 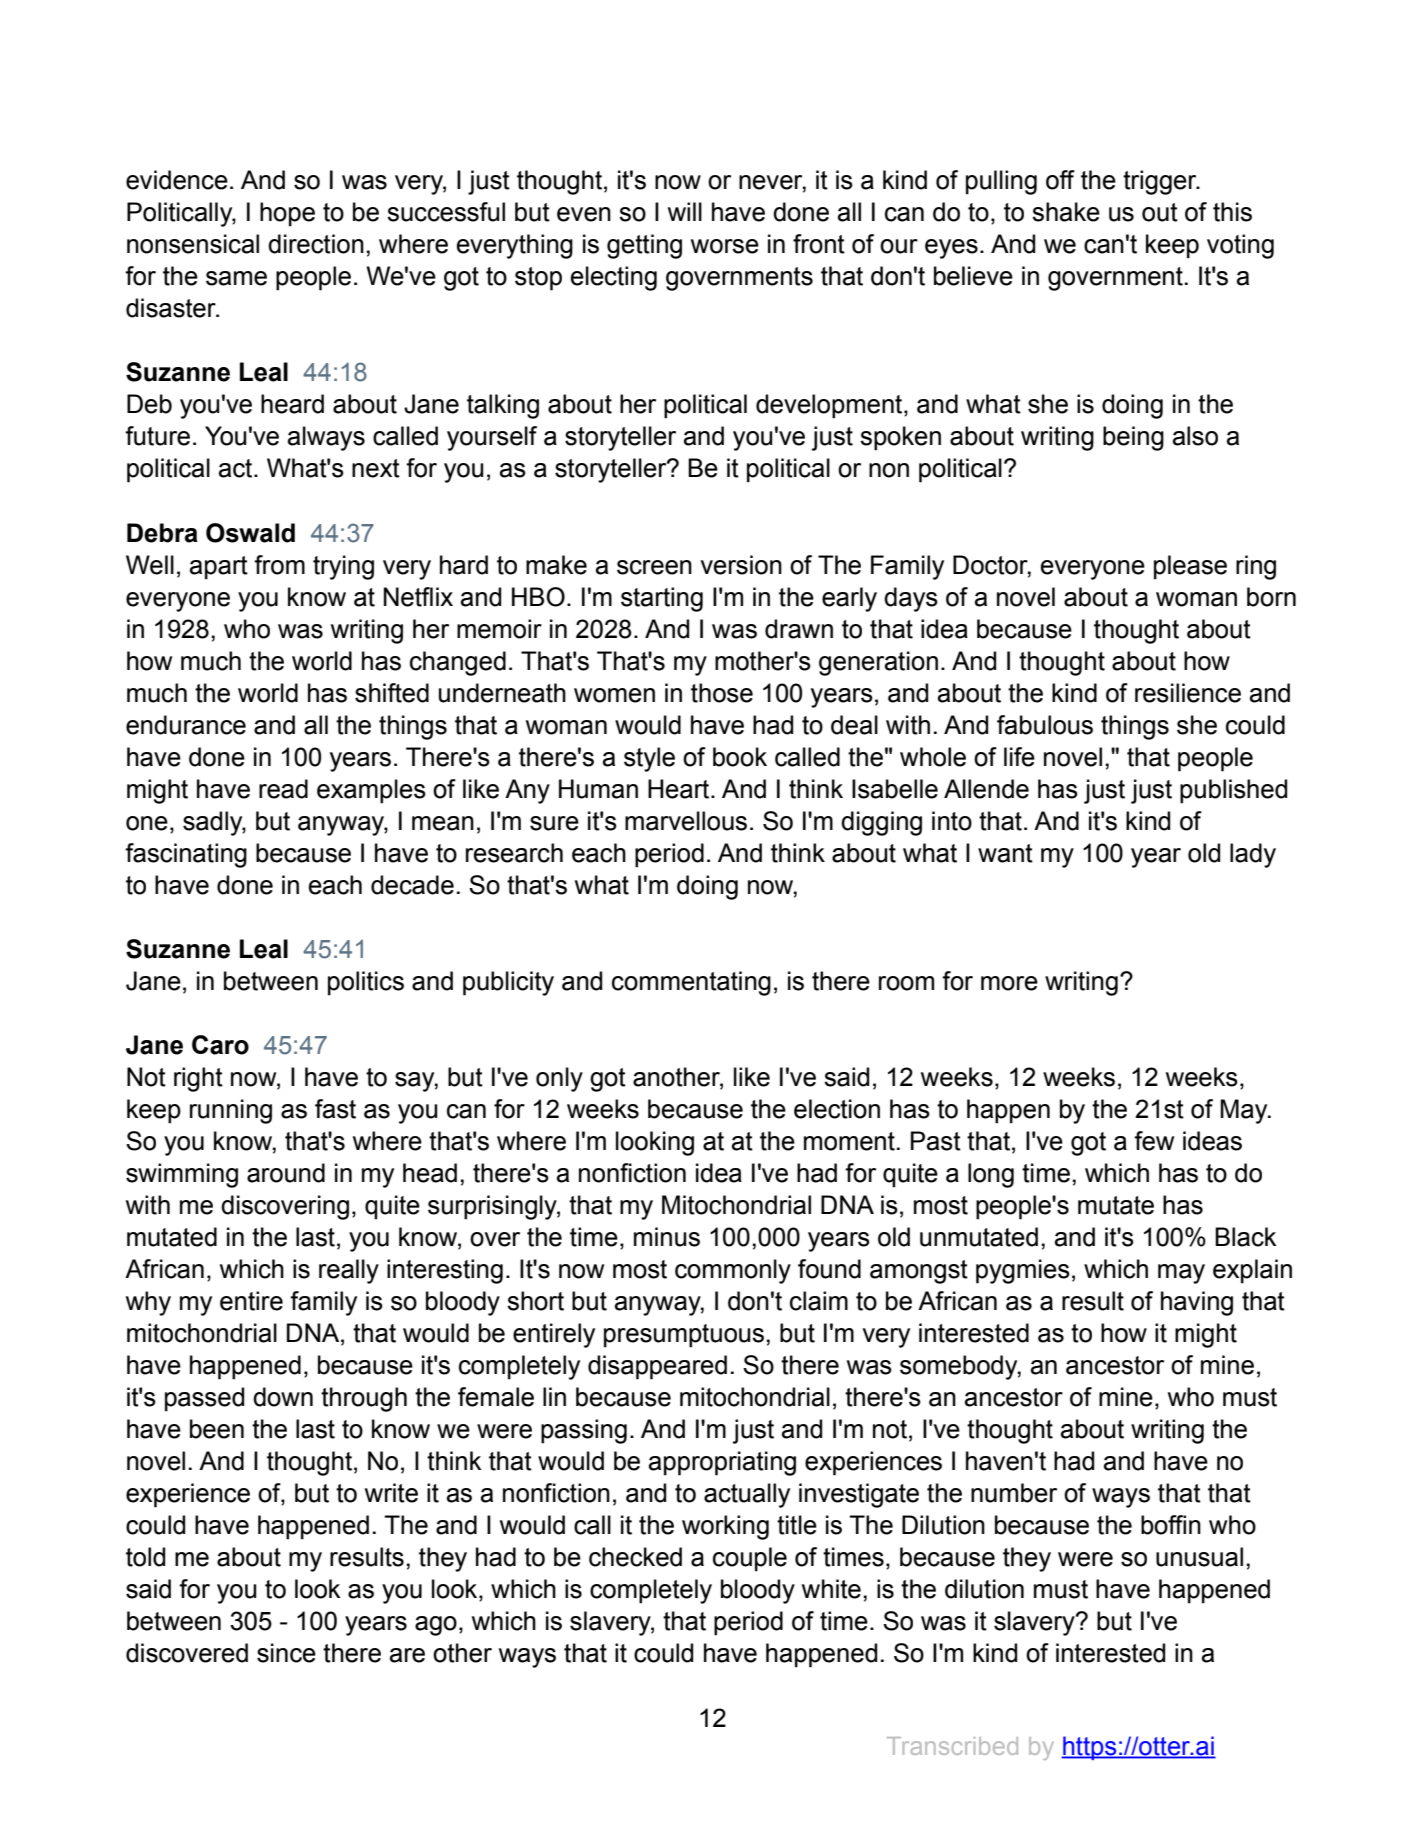 What do you see at coordinates (1190, 567) in the screenshot?
I see `please` at bounding box center [1190, 567].
